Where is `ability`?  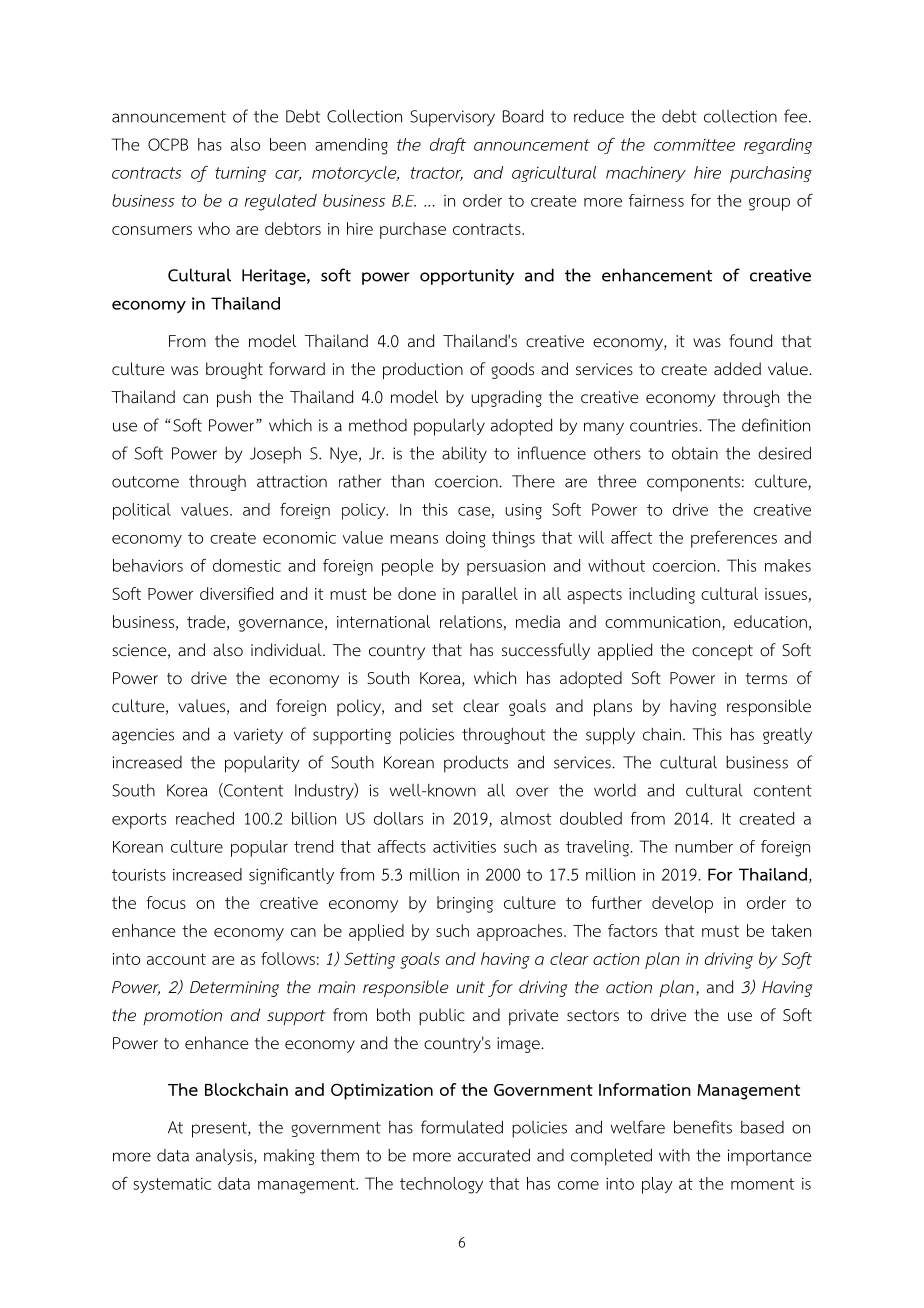 ability is located at coordinates (464, 454).
